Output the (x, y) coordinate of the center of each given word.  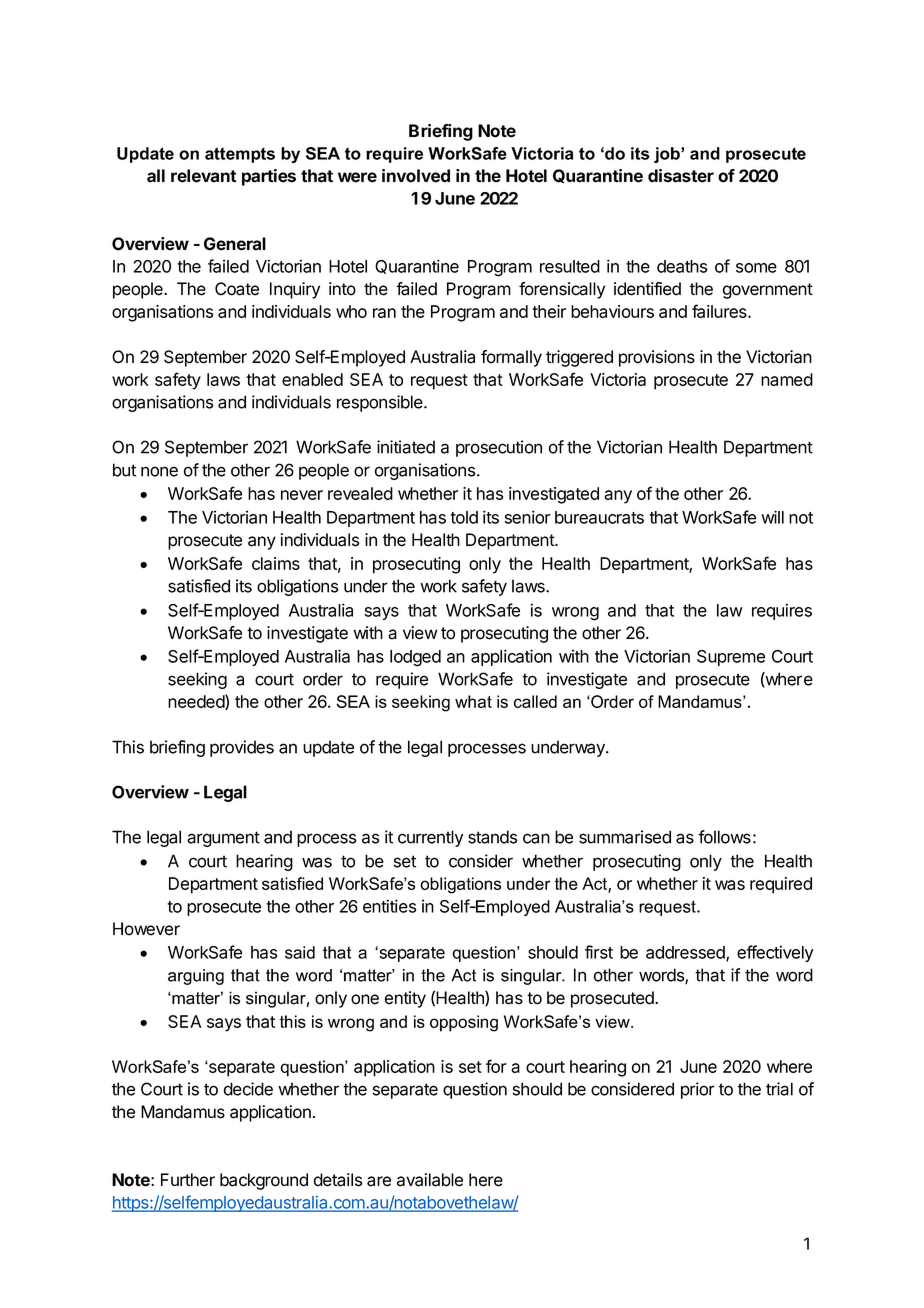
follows (724, 837)
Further (188, 1180)
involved (416, 176)
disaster (681, 176)
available (430, 1180)
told (464, 517)
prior (698, 1090)
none (159, 471)
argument (223, 839)
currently (430, 838)
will (772, 517)
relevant (203, 176)
